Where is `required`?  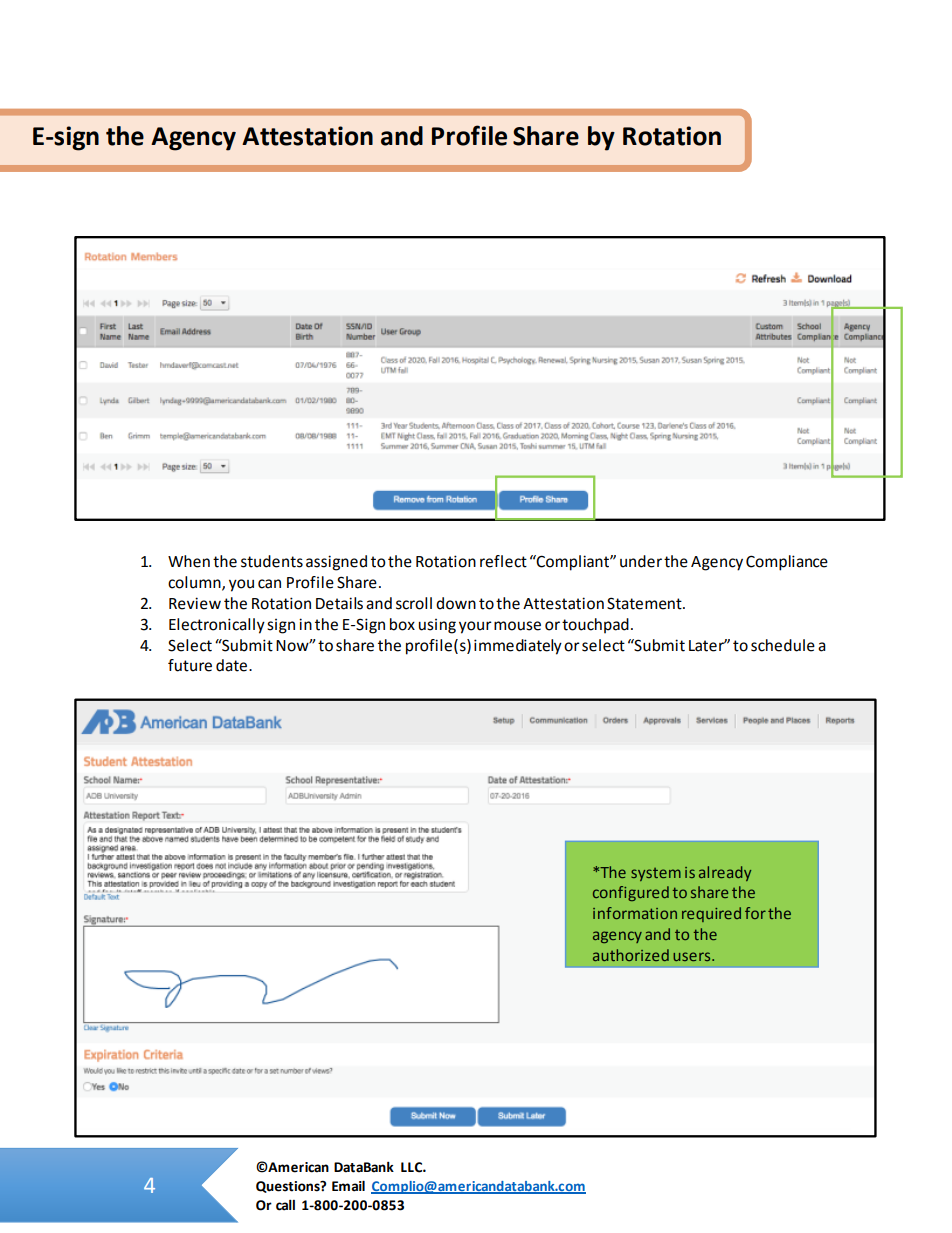 required is located at coordinates (711, 914).
